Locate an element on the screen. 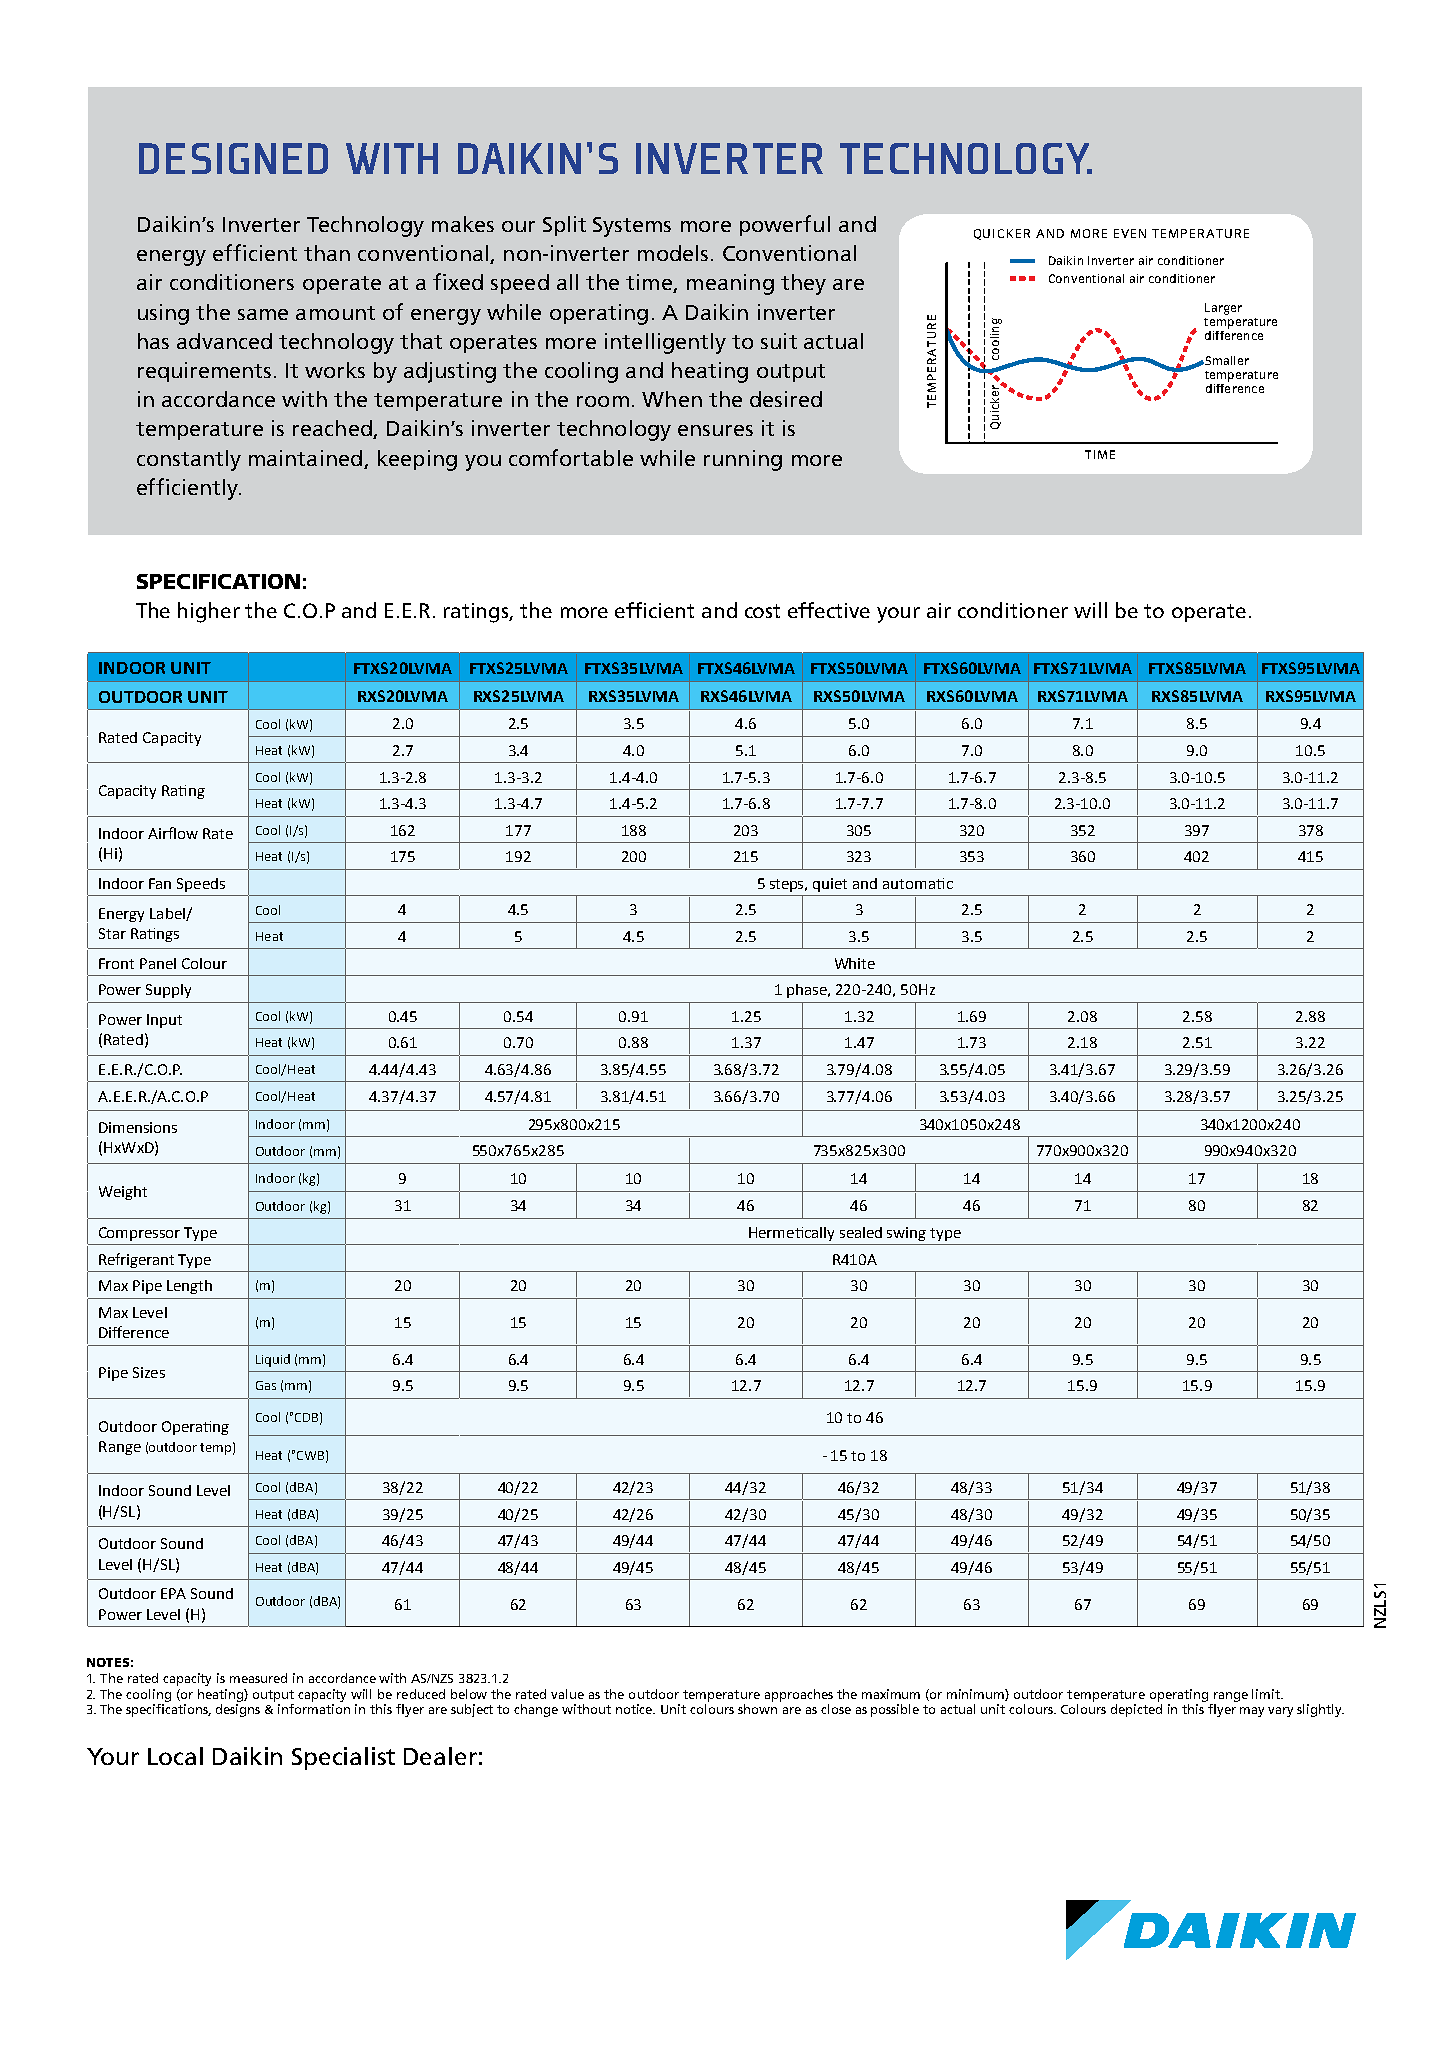  automatic is located at coordinates (918, 883).
